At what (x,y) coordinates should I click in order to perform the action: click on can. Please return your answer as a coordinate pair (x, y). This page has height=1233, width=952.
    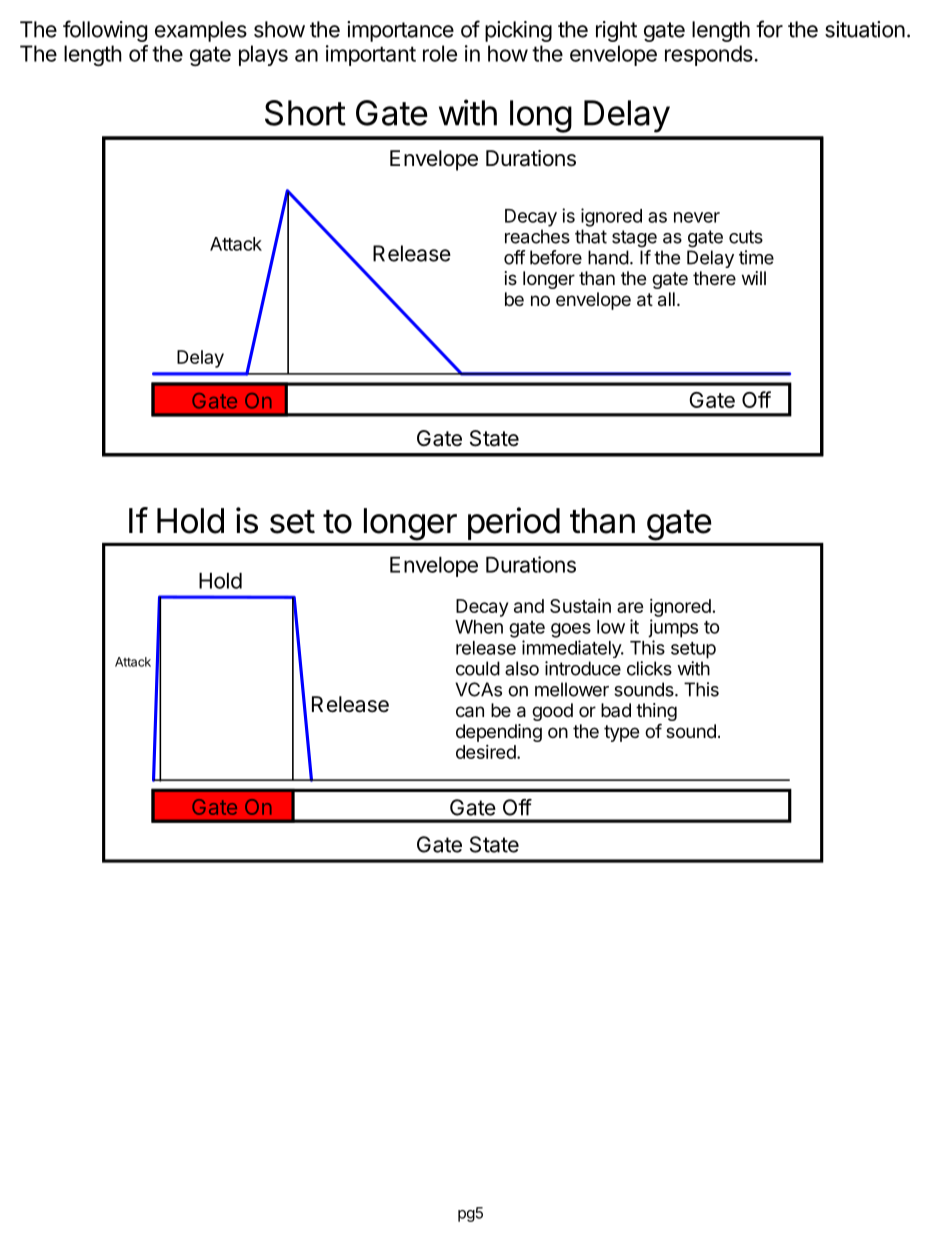
    Looking at the image, I should click on (470, 712).
